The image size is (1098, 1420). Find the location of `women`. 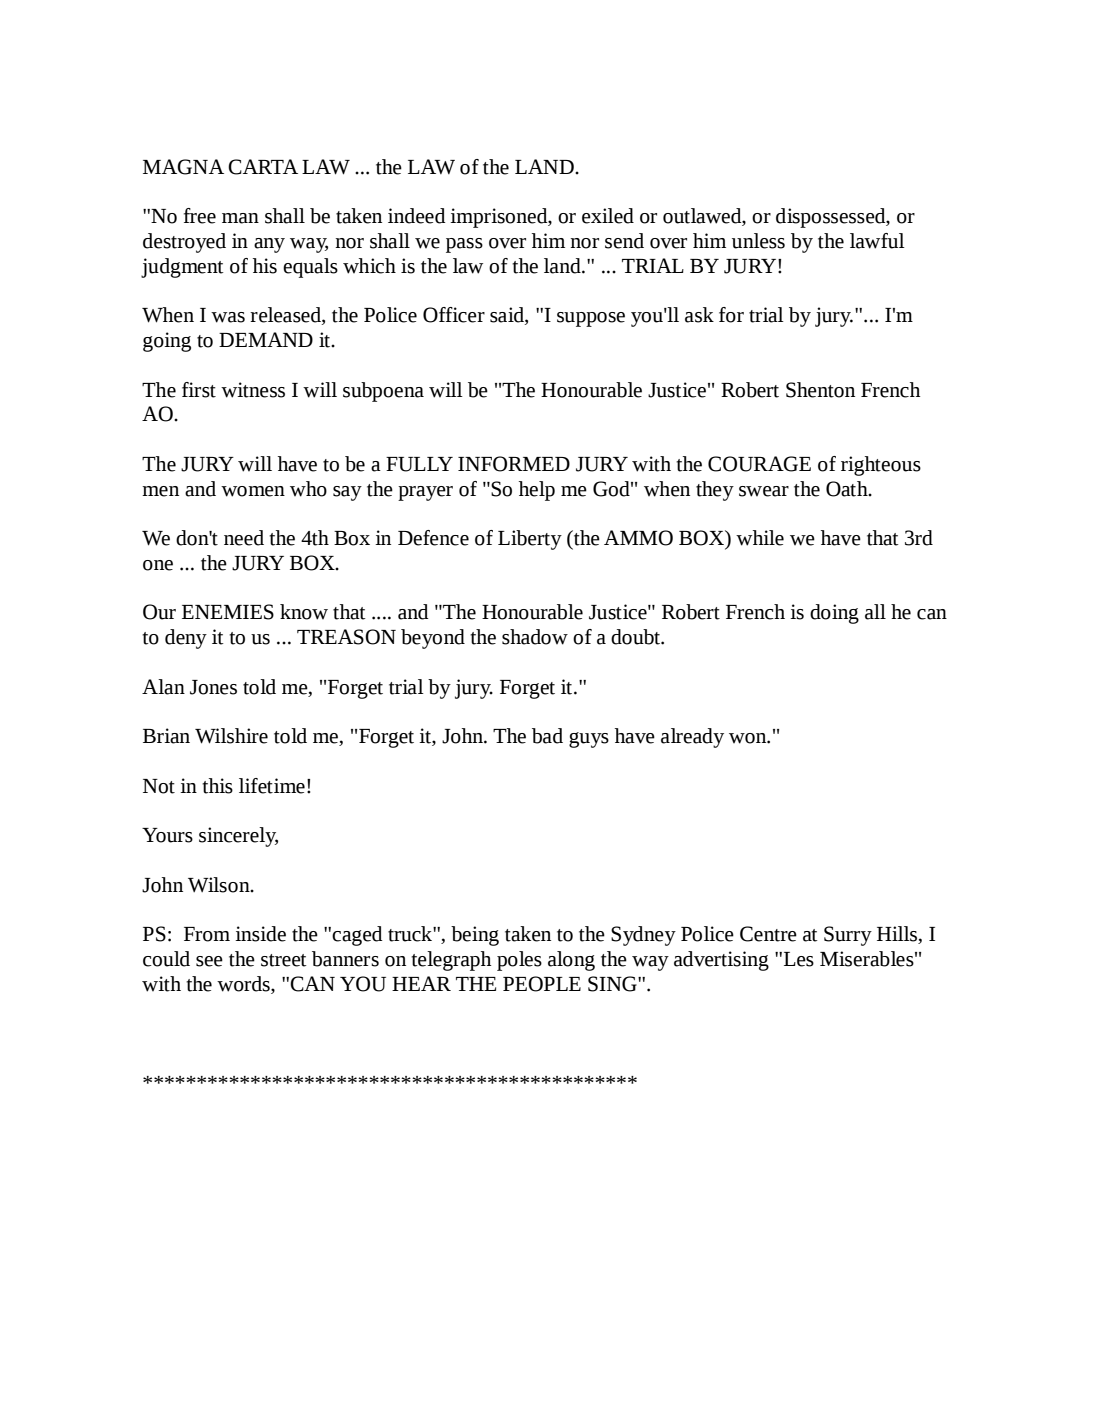

women is located at coordinates (253, 491).
